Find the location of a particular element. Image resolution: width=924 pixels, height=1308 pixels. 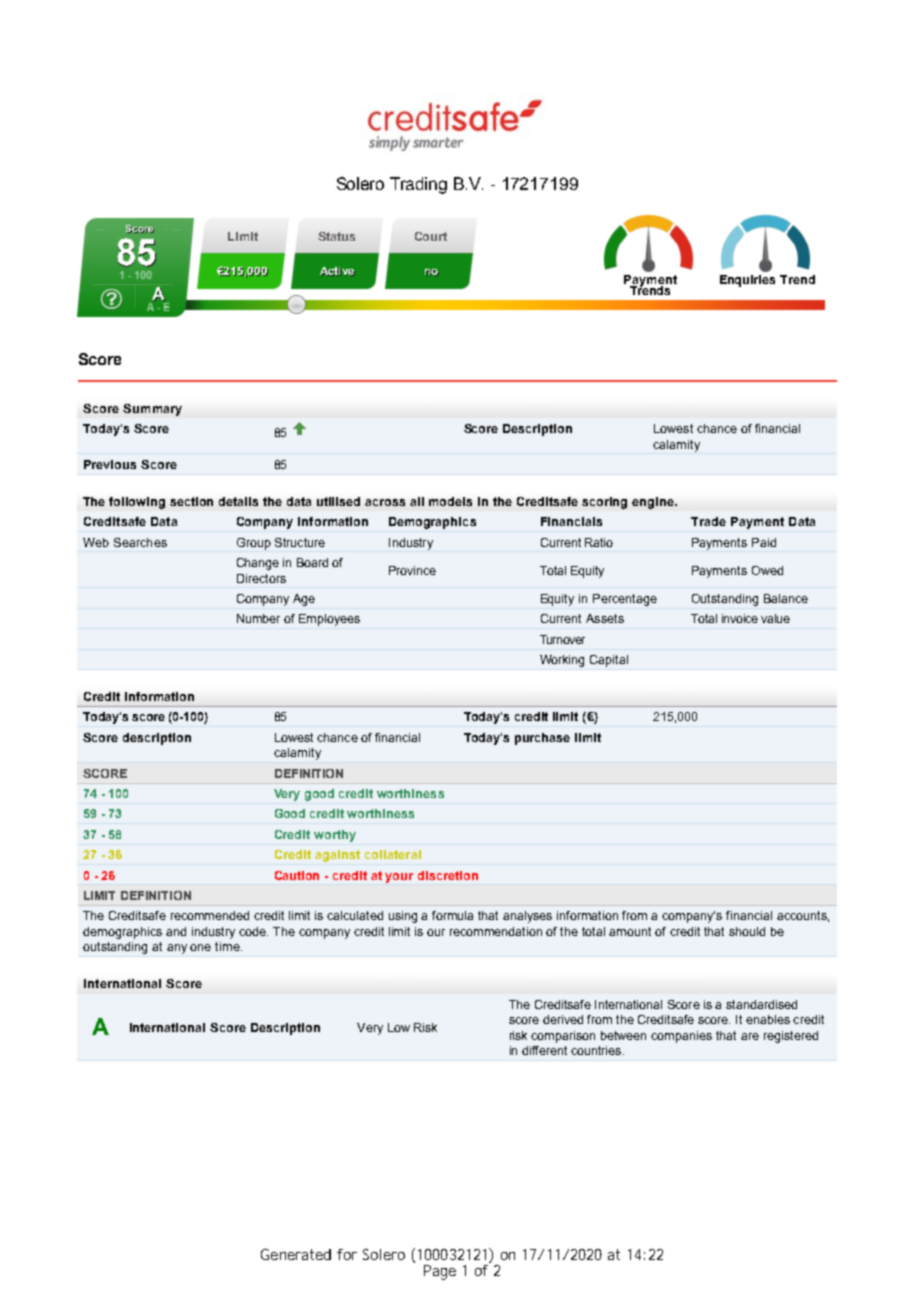

recommended is located at coordinates (210, 915).
